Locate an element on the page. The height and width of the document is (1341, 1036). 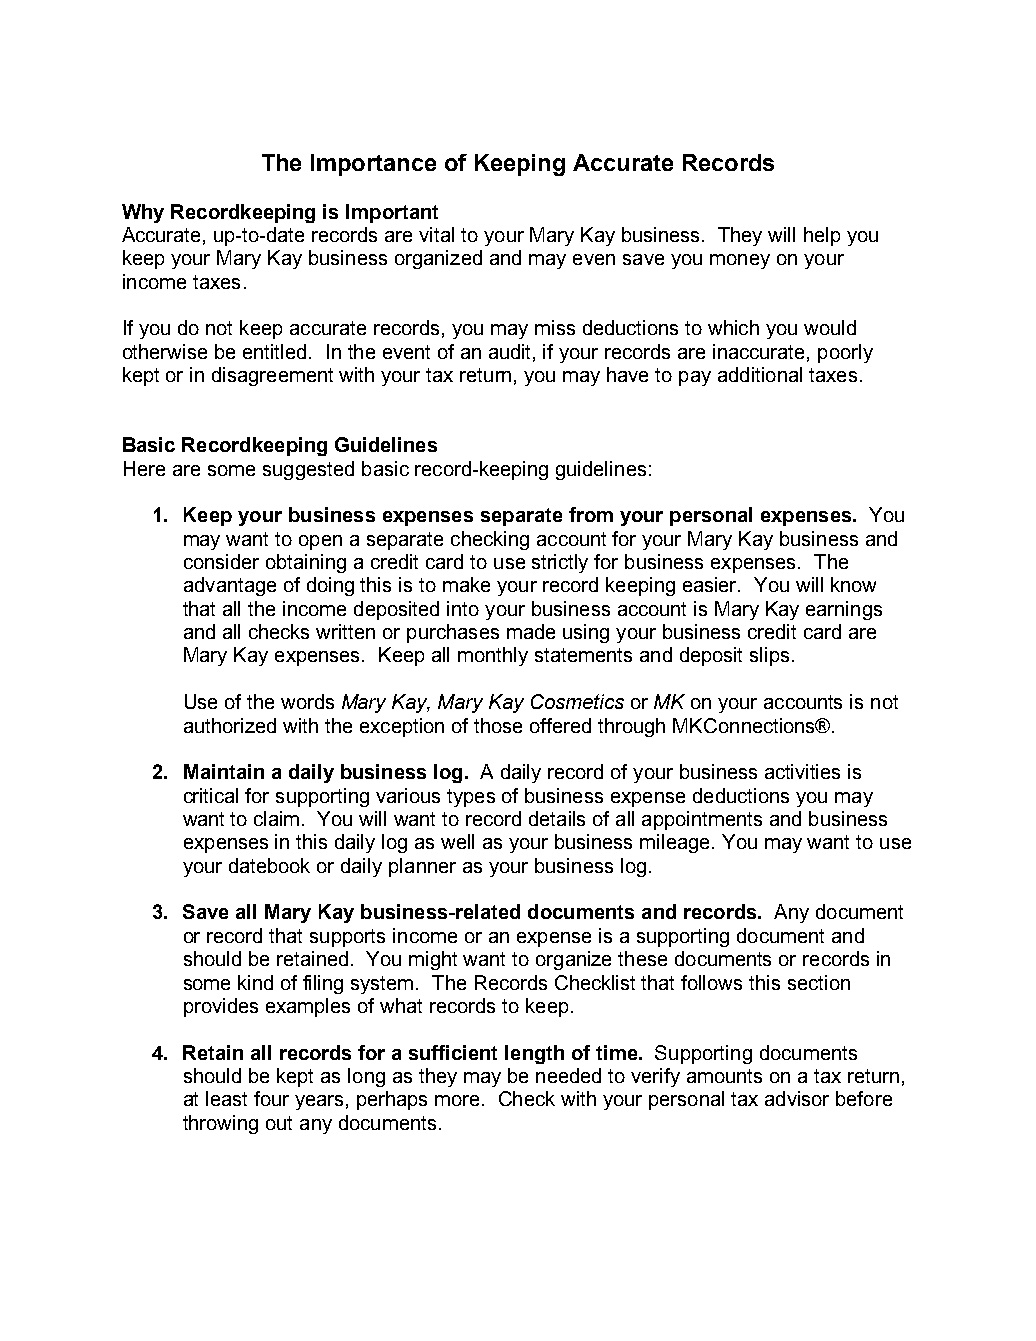
least is located at coordinates (226, 1098).
